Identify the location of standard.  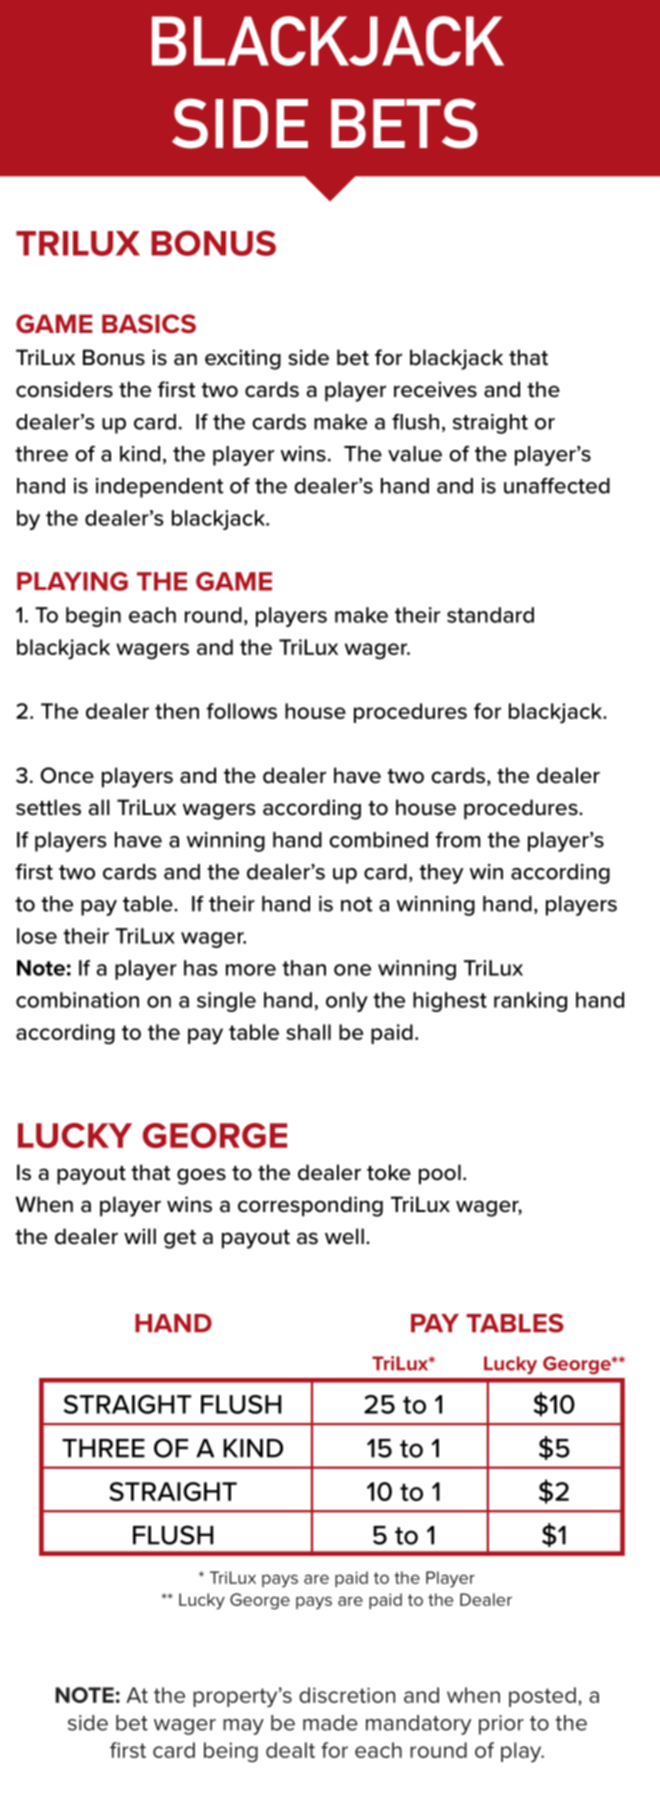
(490, 615).
